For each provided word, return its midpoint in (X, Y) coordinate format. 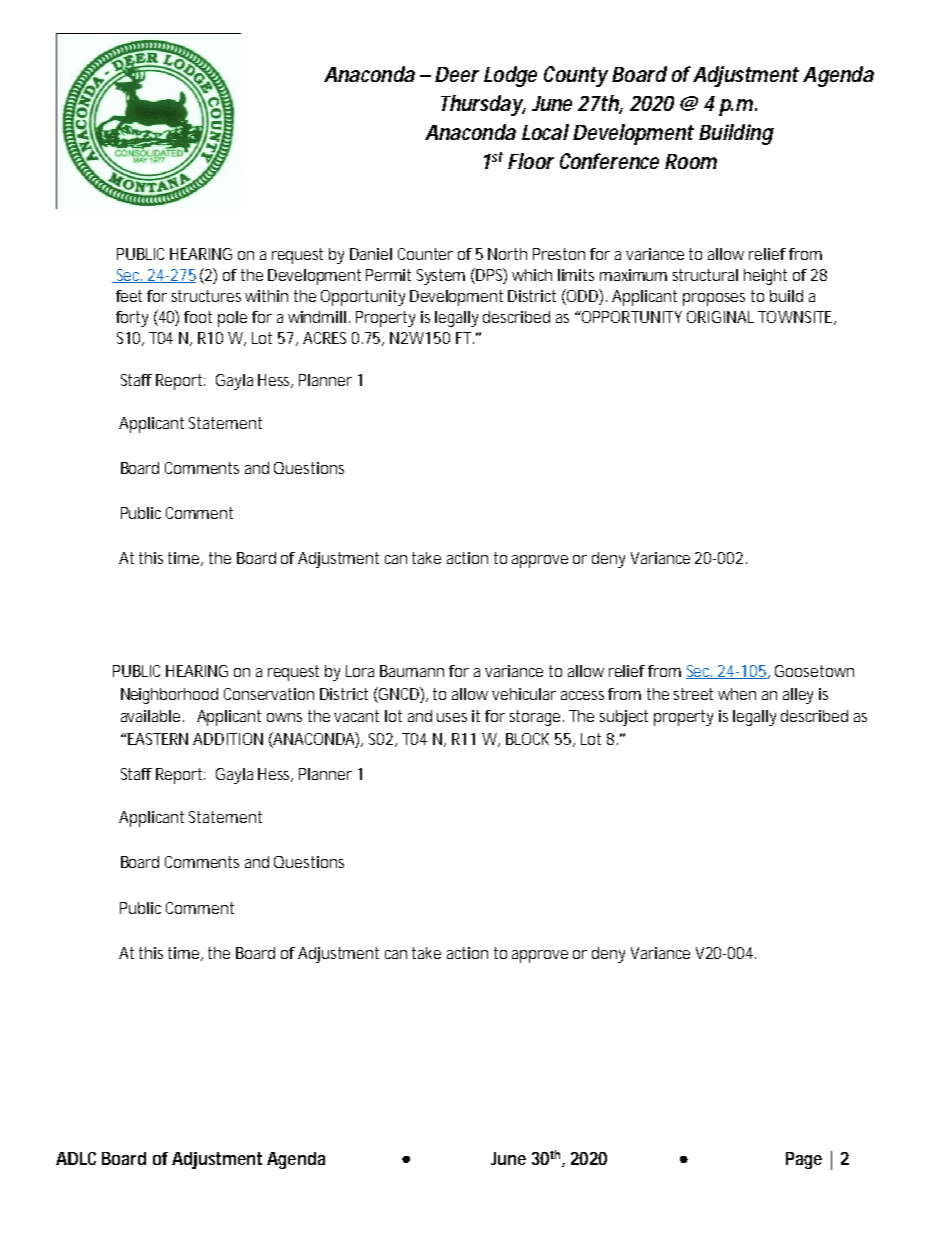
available (150, 716)
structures (206, 296)
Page (804, 1160)
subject (624, 718)
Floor (531, 161)
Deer (457, 74)
